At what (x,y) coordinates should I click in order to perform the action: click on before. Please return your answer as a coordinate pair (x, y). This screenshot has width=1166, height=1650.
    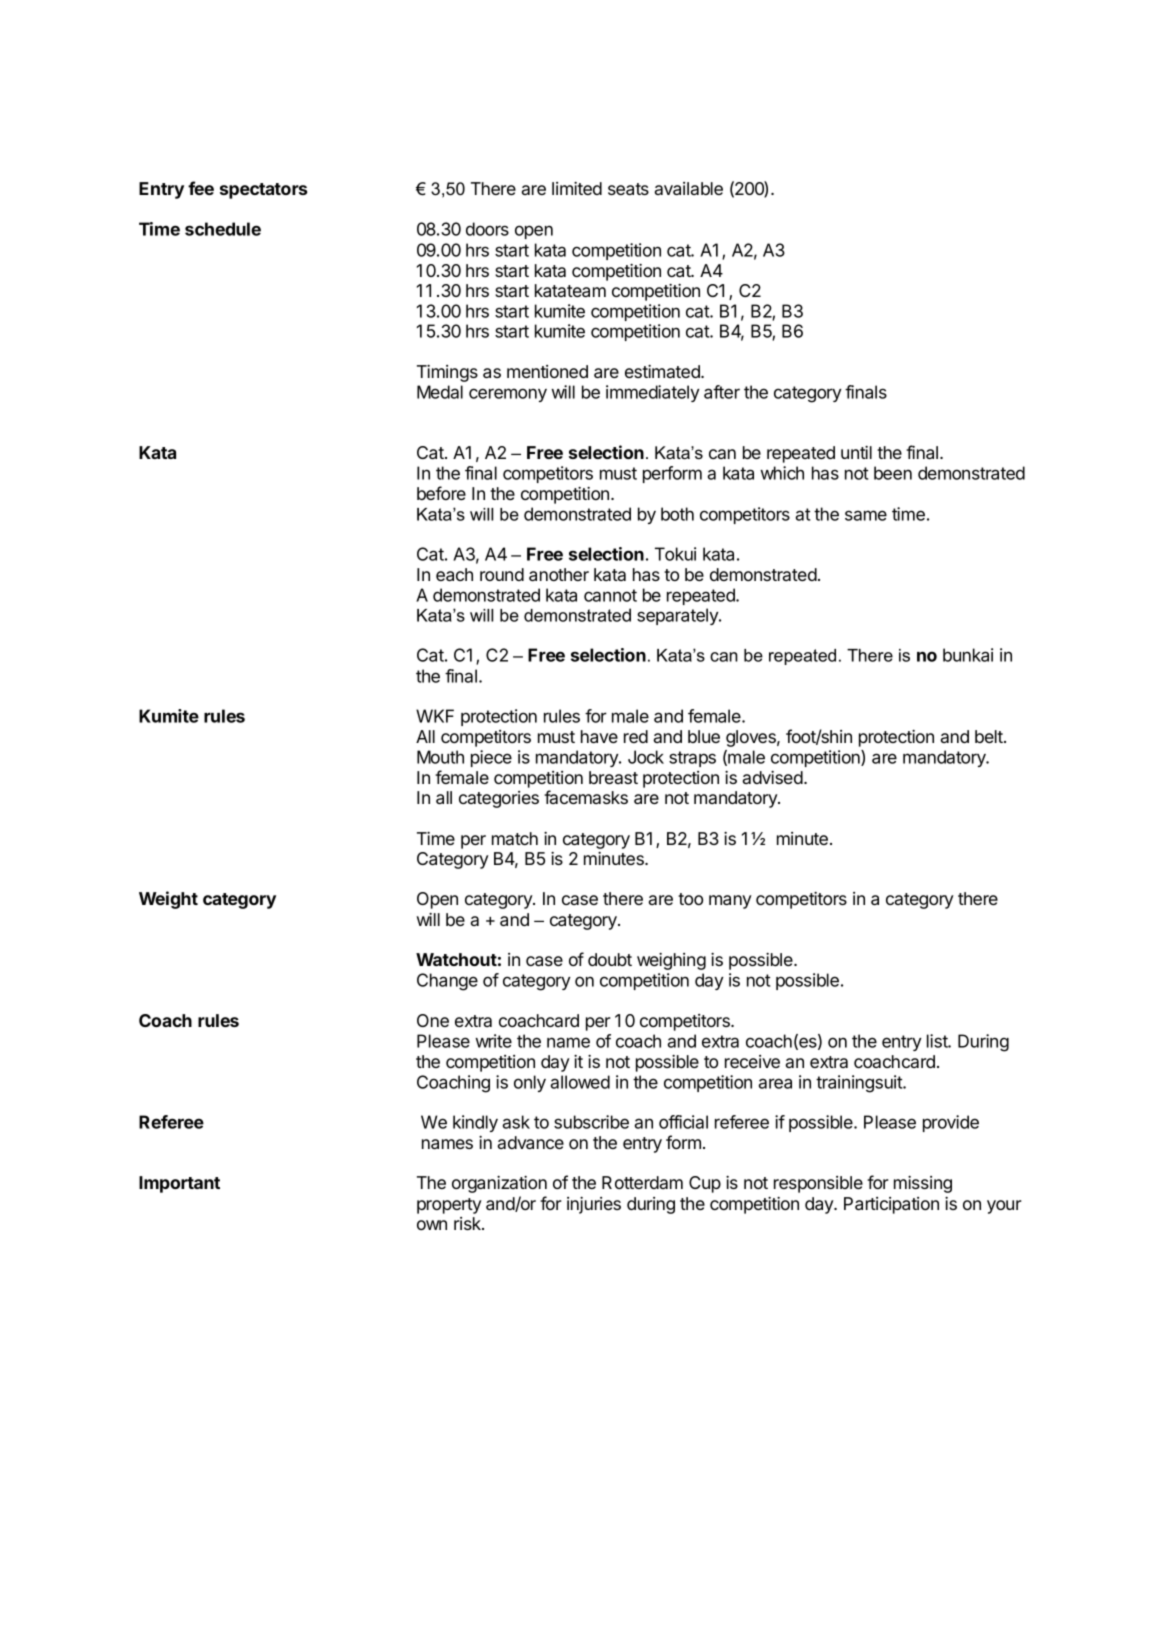
    Looking at the image, I should click on (441, 493).
